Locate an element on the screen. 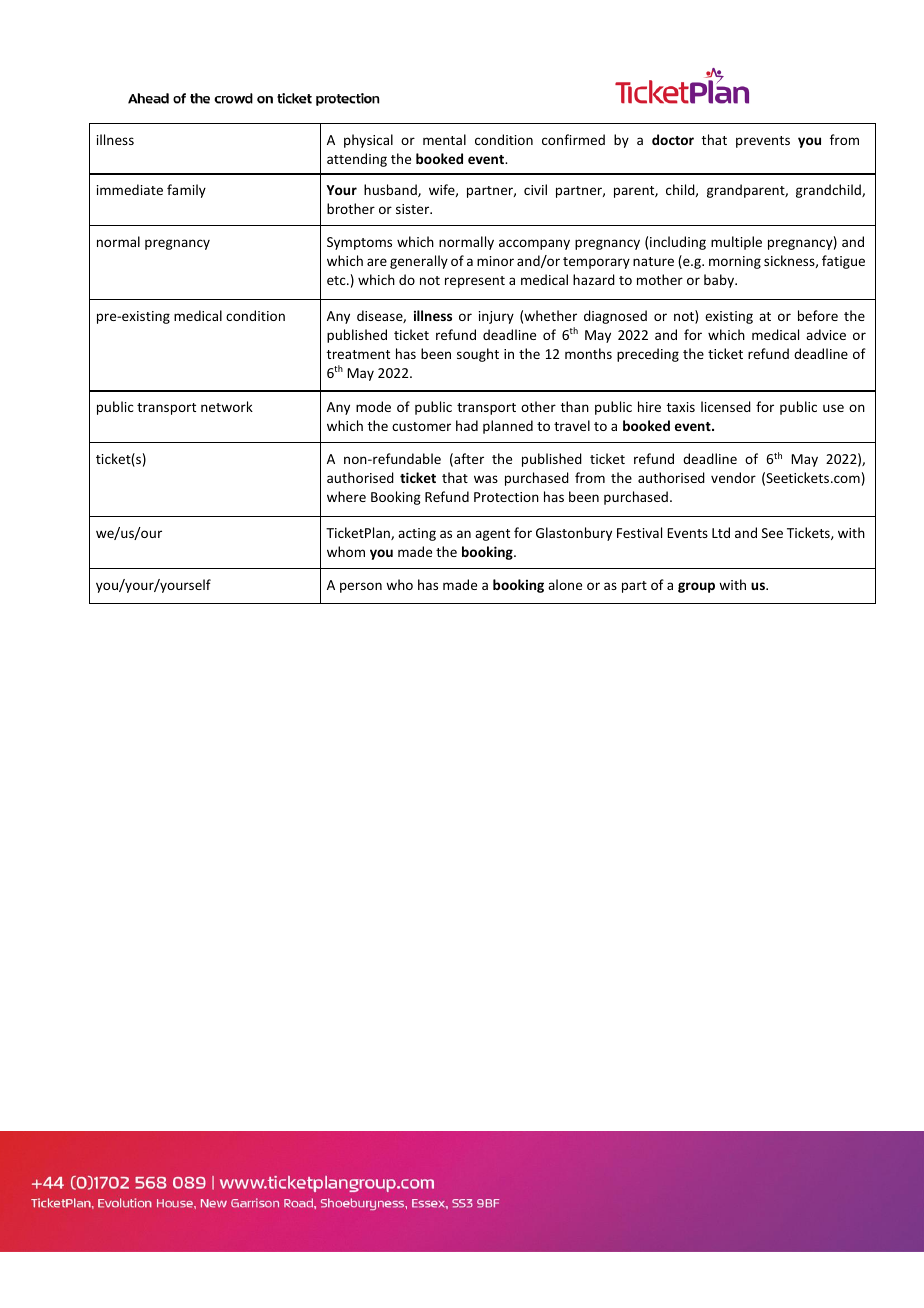 The height and width of the screenshot is (1308, 924). family is located at coordinates (186, 191).
